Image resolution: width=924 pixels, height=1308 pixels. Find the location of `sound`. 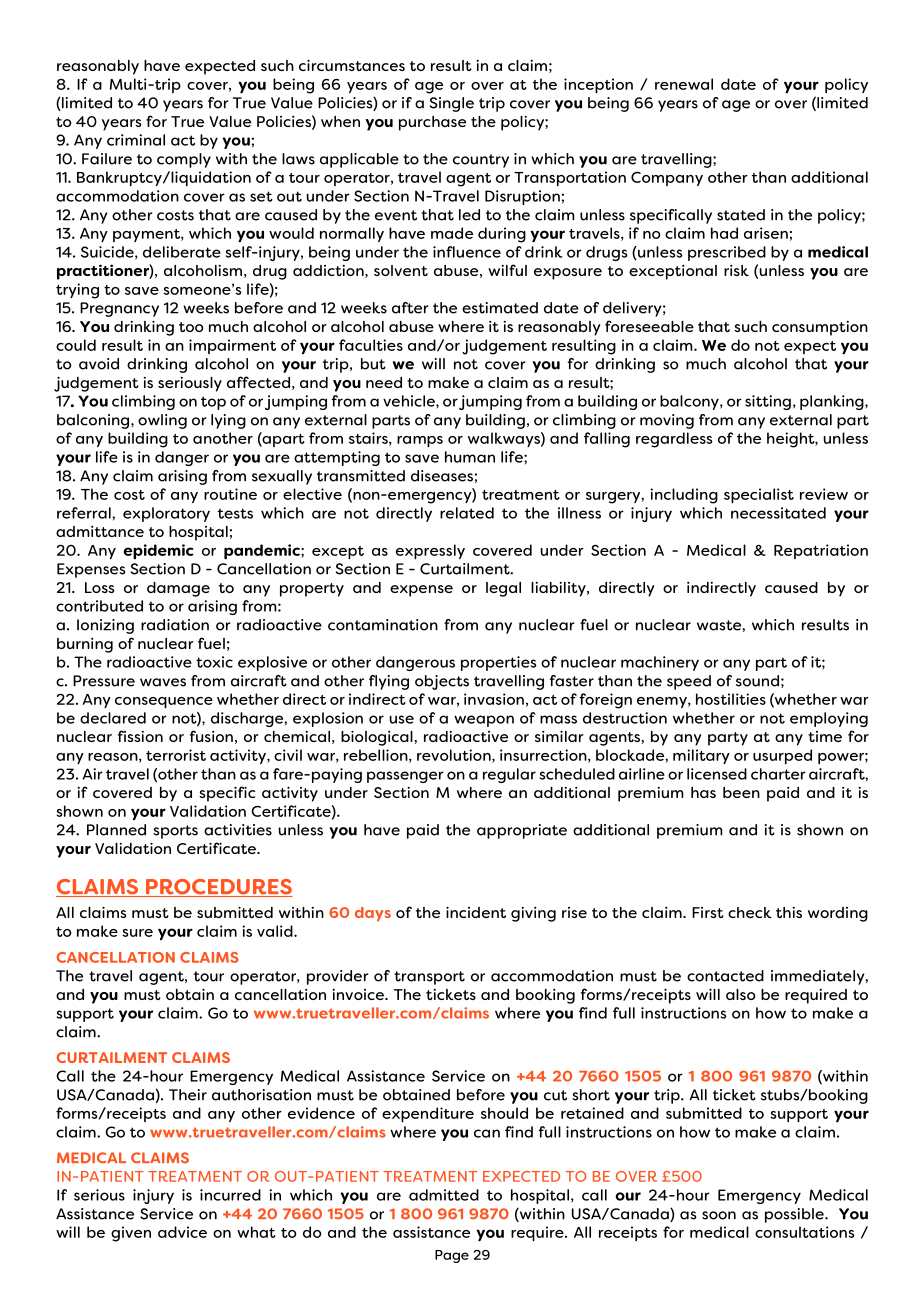

sound is located at coordinates (757, 681).
